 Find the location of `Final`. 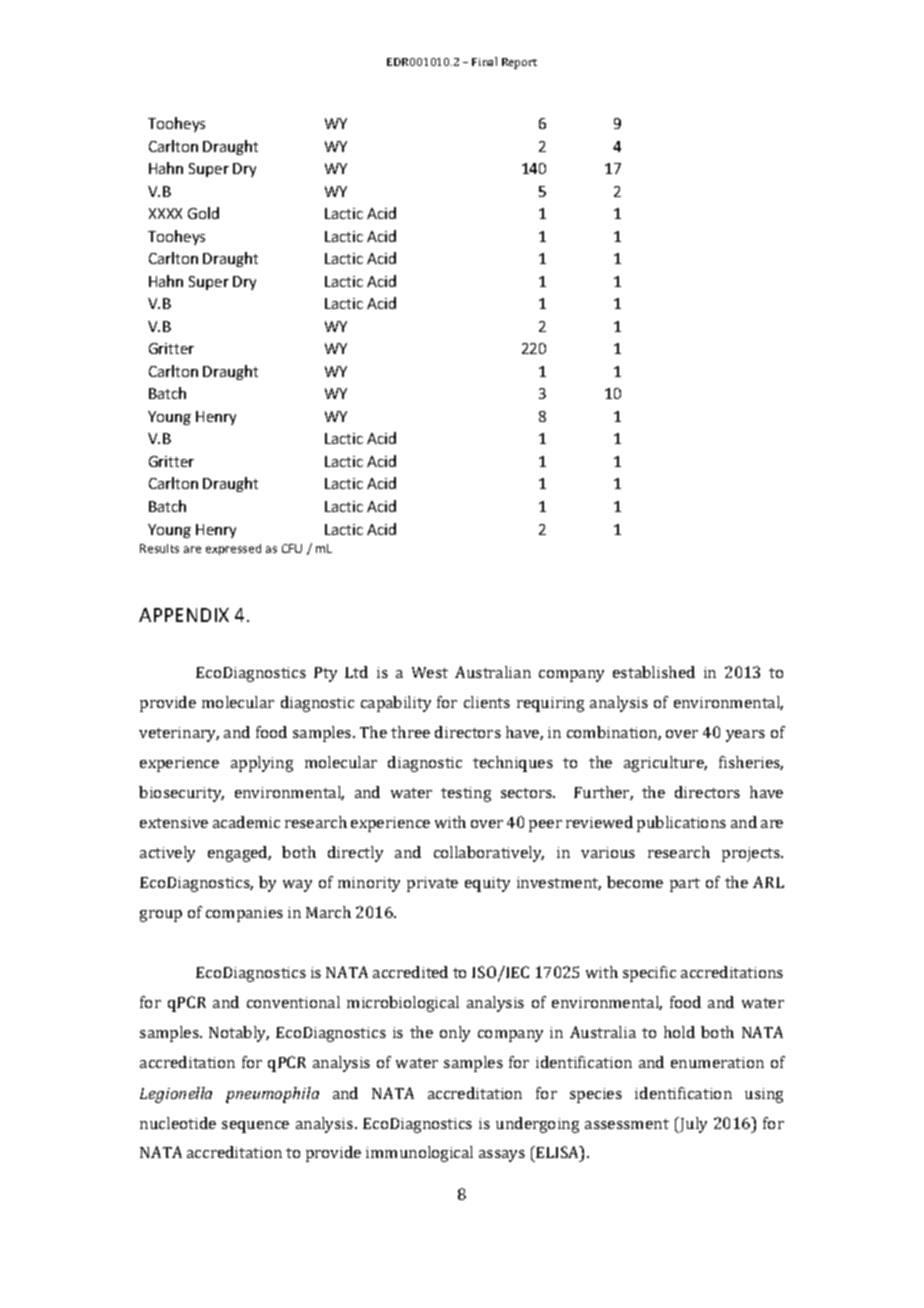

Final is located at coordinates (484, 61).
